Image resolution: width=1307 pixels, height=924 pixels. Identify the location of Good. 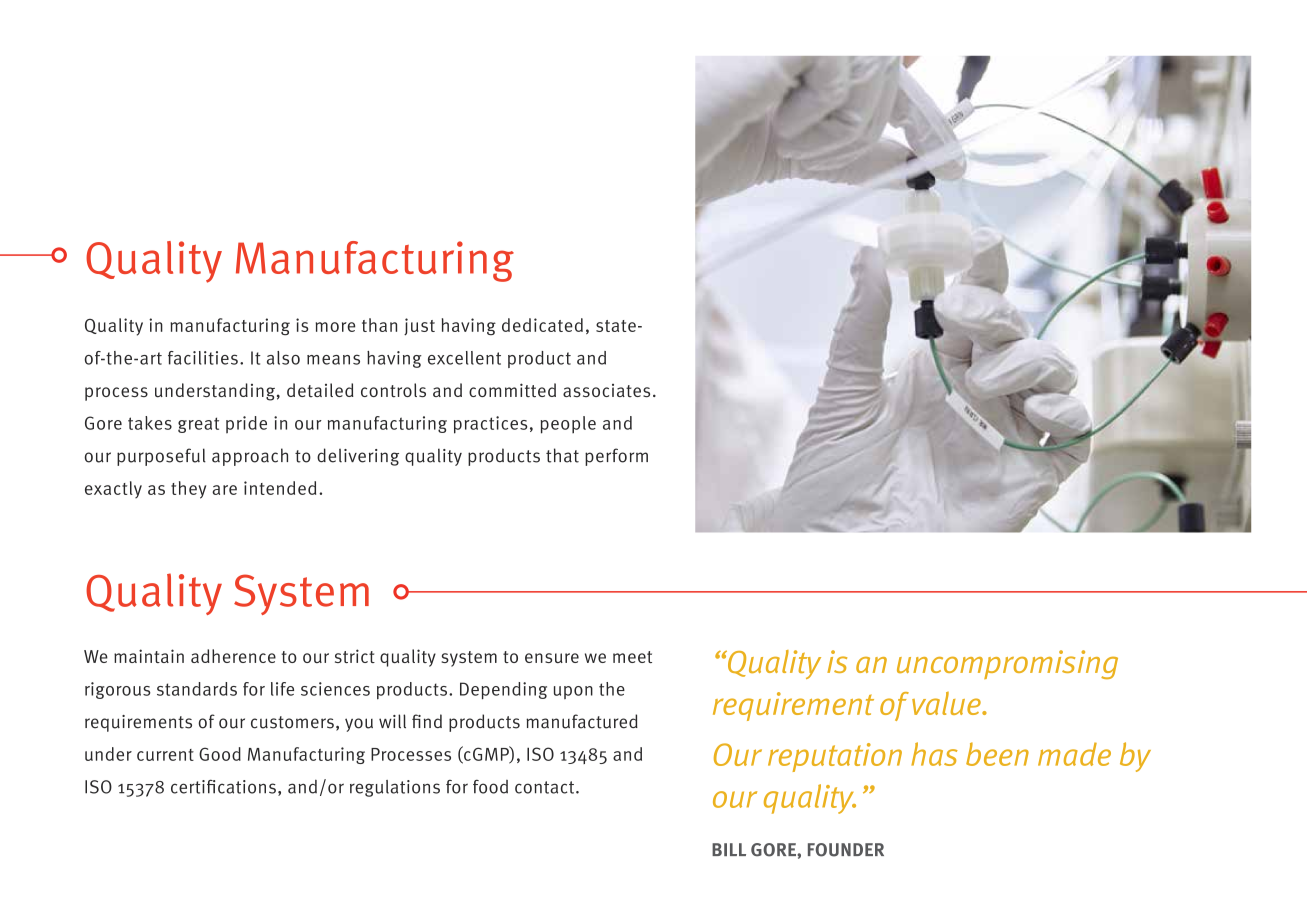
(220, 754).
